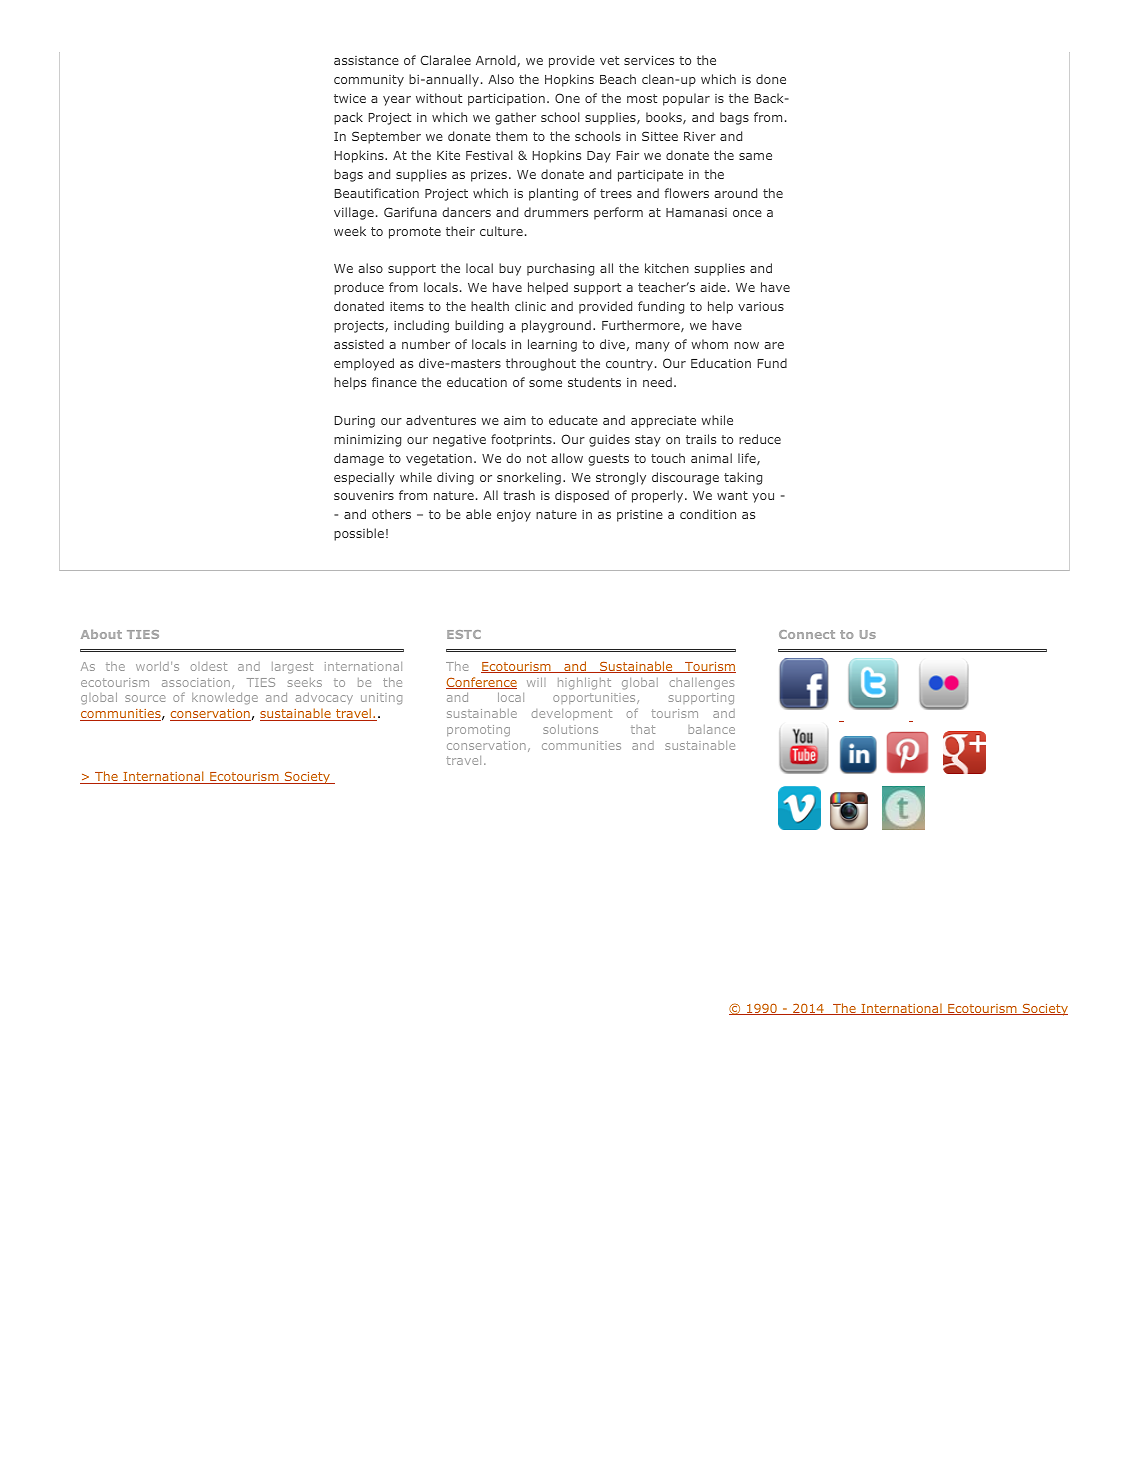 The width and height of the page is (1137, 1472). What do you see at coordinates (354, 422) in the page?
I see `During` at bounding box center [354, 422].
